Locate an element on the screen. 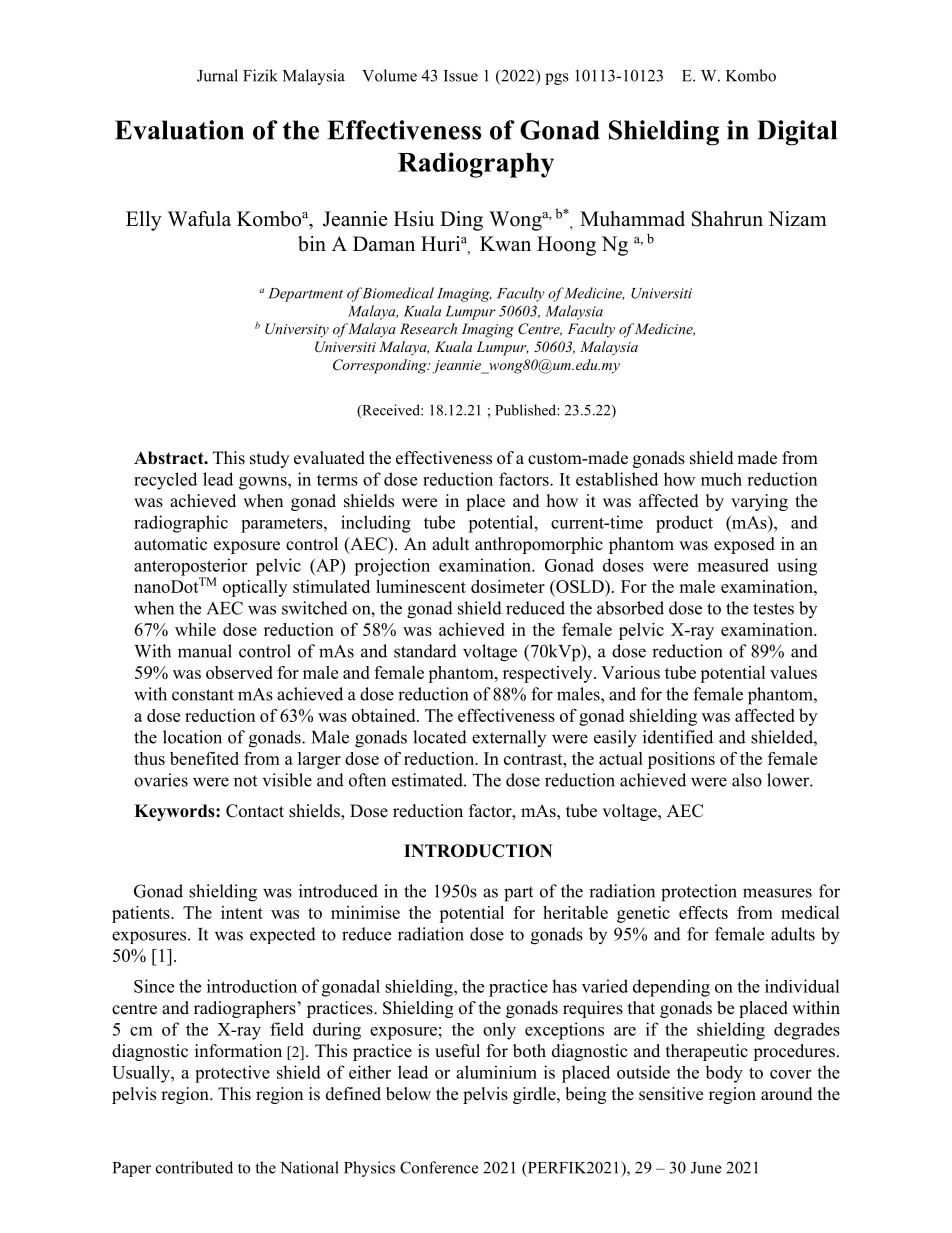 Image resolution: width=952 pixels, height=1233 pixels. Issue is located at coordinates (461, 76).
